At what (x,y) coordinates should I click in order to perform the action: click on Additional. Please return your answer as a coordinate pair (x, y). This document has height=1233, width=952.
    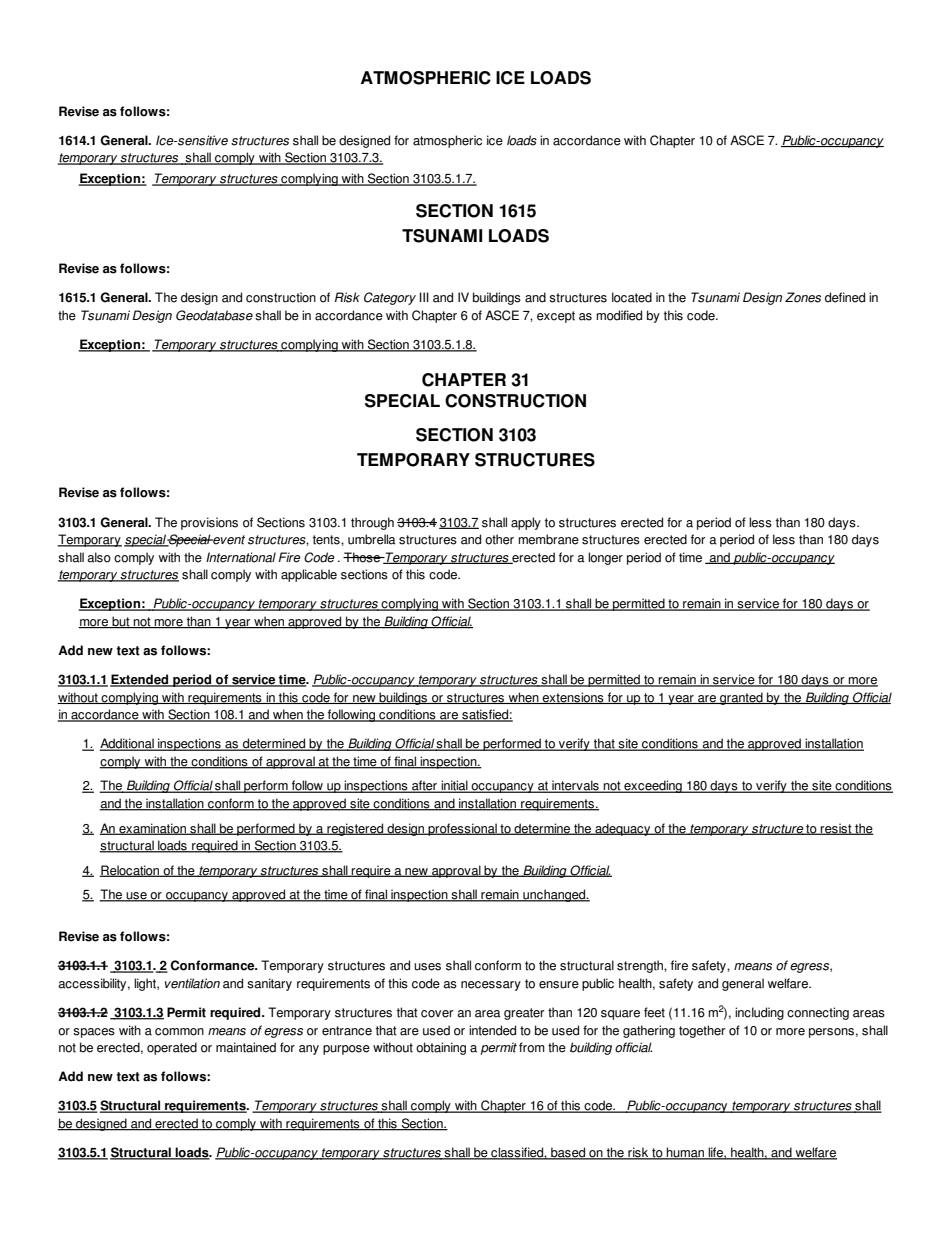
    Looking at the image, I should click on (127, 744).
